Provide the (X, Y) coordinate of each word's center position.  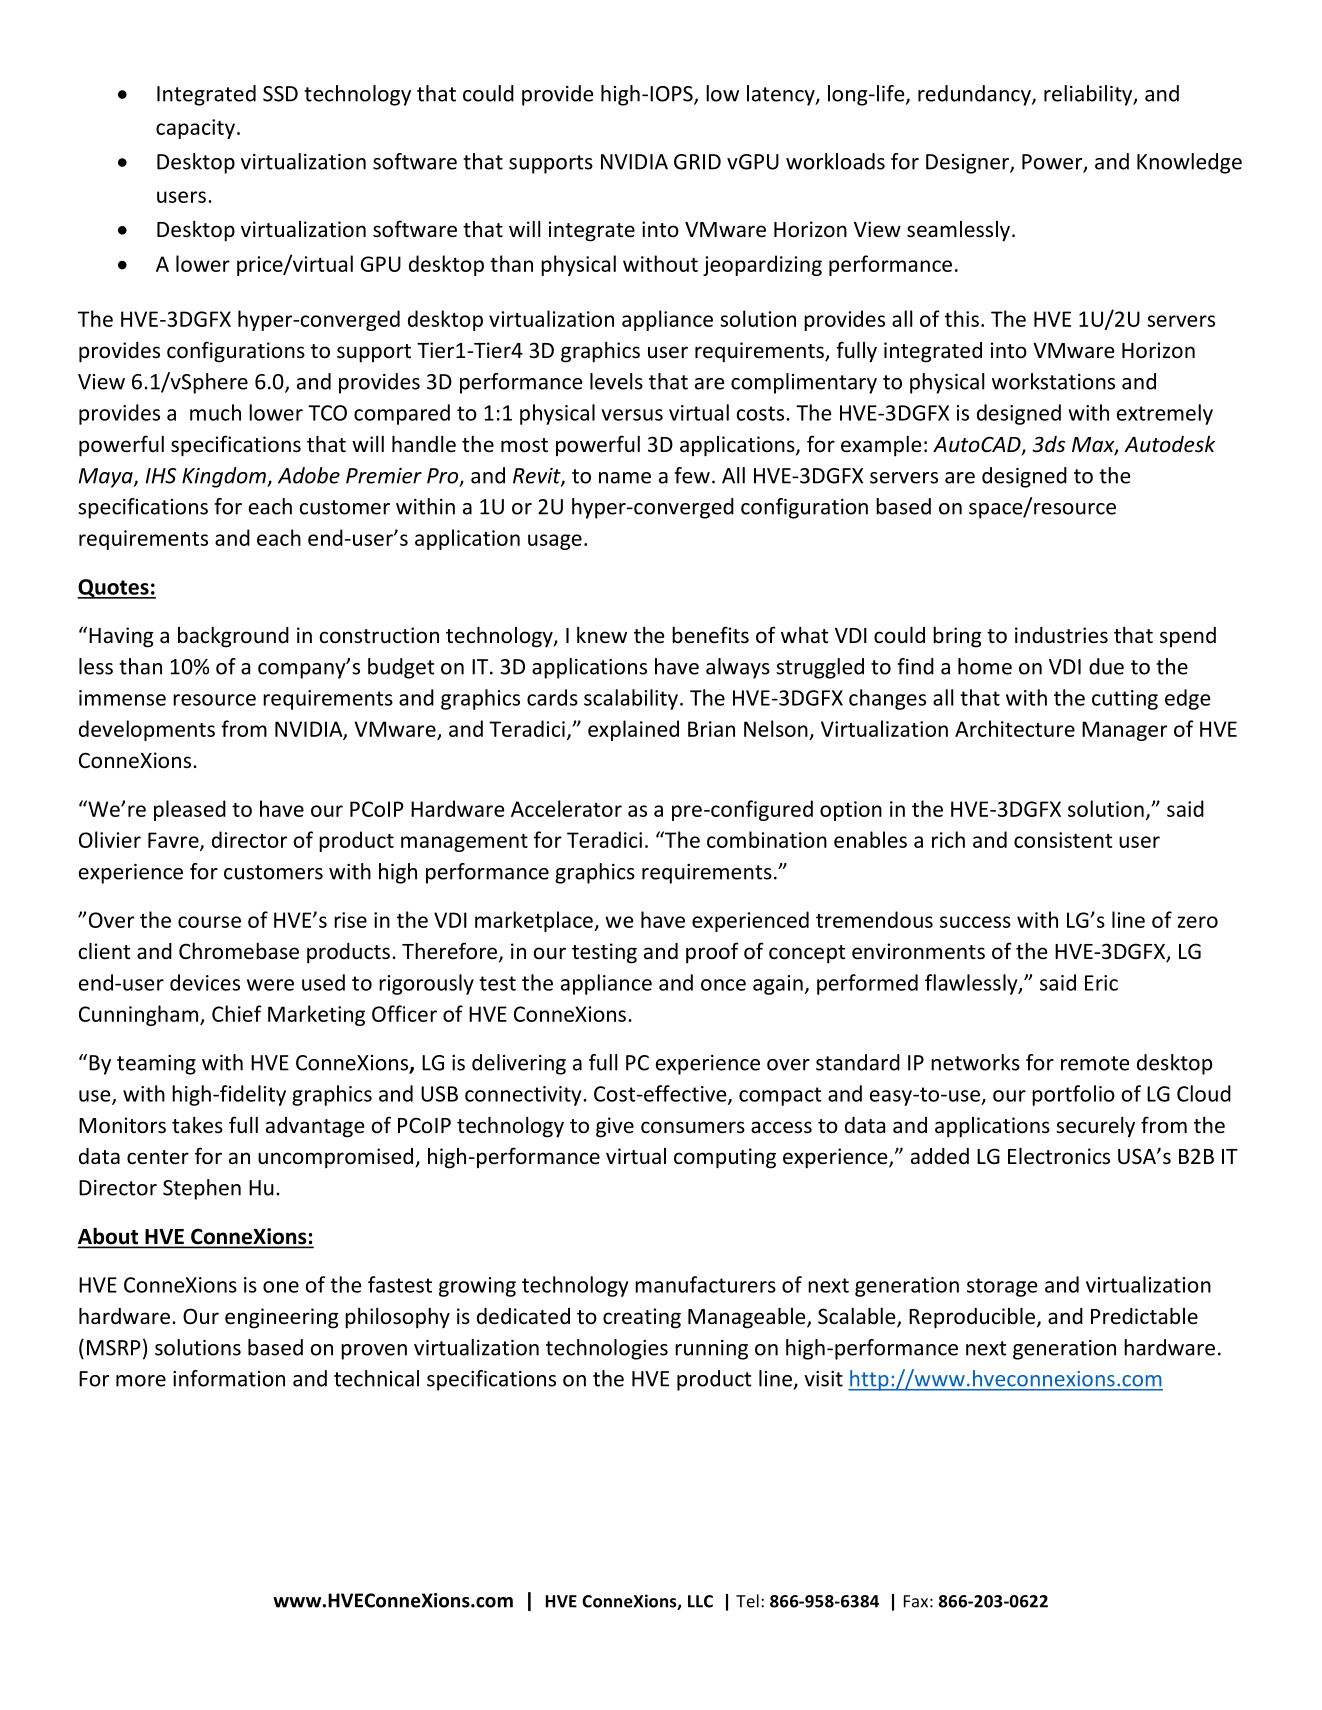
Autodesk (1169, 444)
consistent (1063, 840)
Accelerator (566, 808)
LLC (700, 1601)
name (625, 478)
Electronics (1059, 1156)
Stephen (202, 1189)
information (229, 1378)
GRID (697, 162)
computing (725, 1158)
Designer (968, 164)
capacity (195, 129)
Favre (174, 841)
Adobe (309, 475)
